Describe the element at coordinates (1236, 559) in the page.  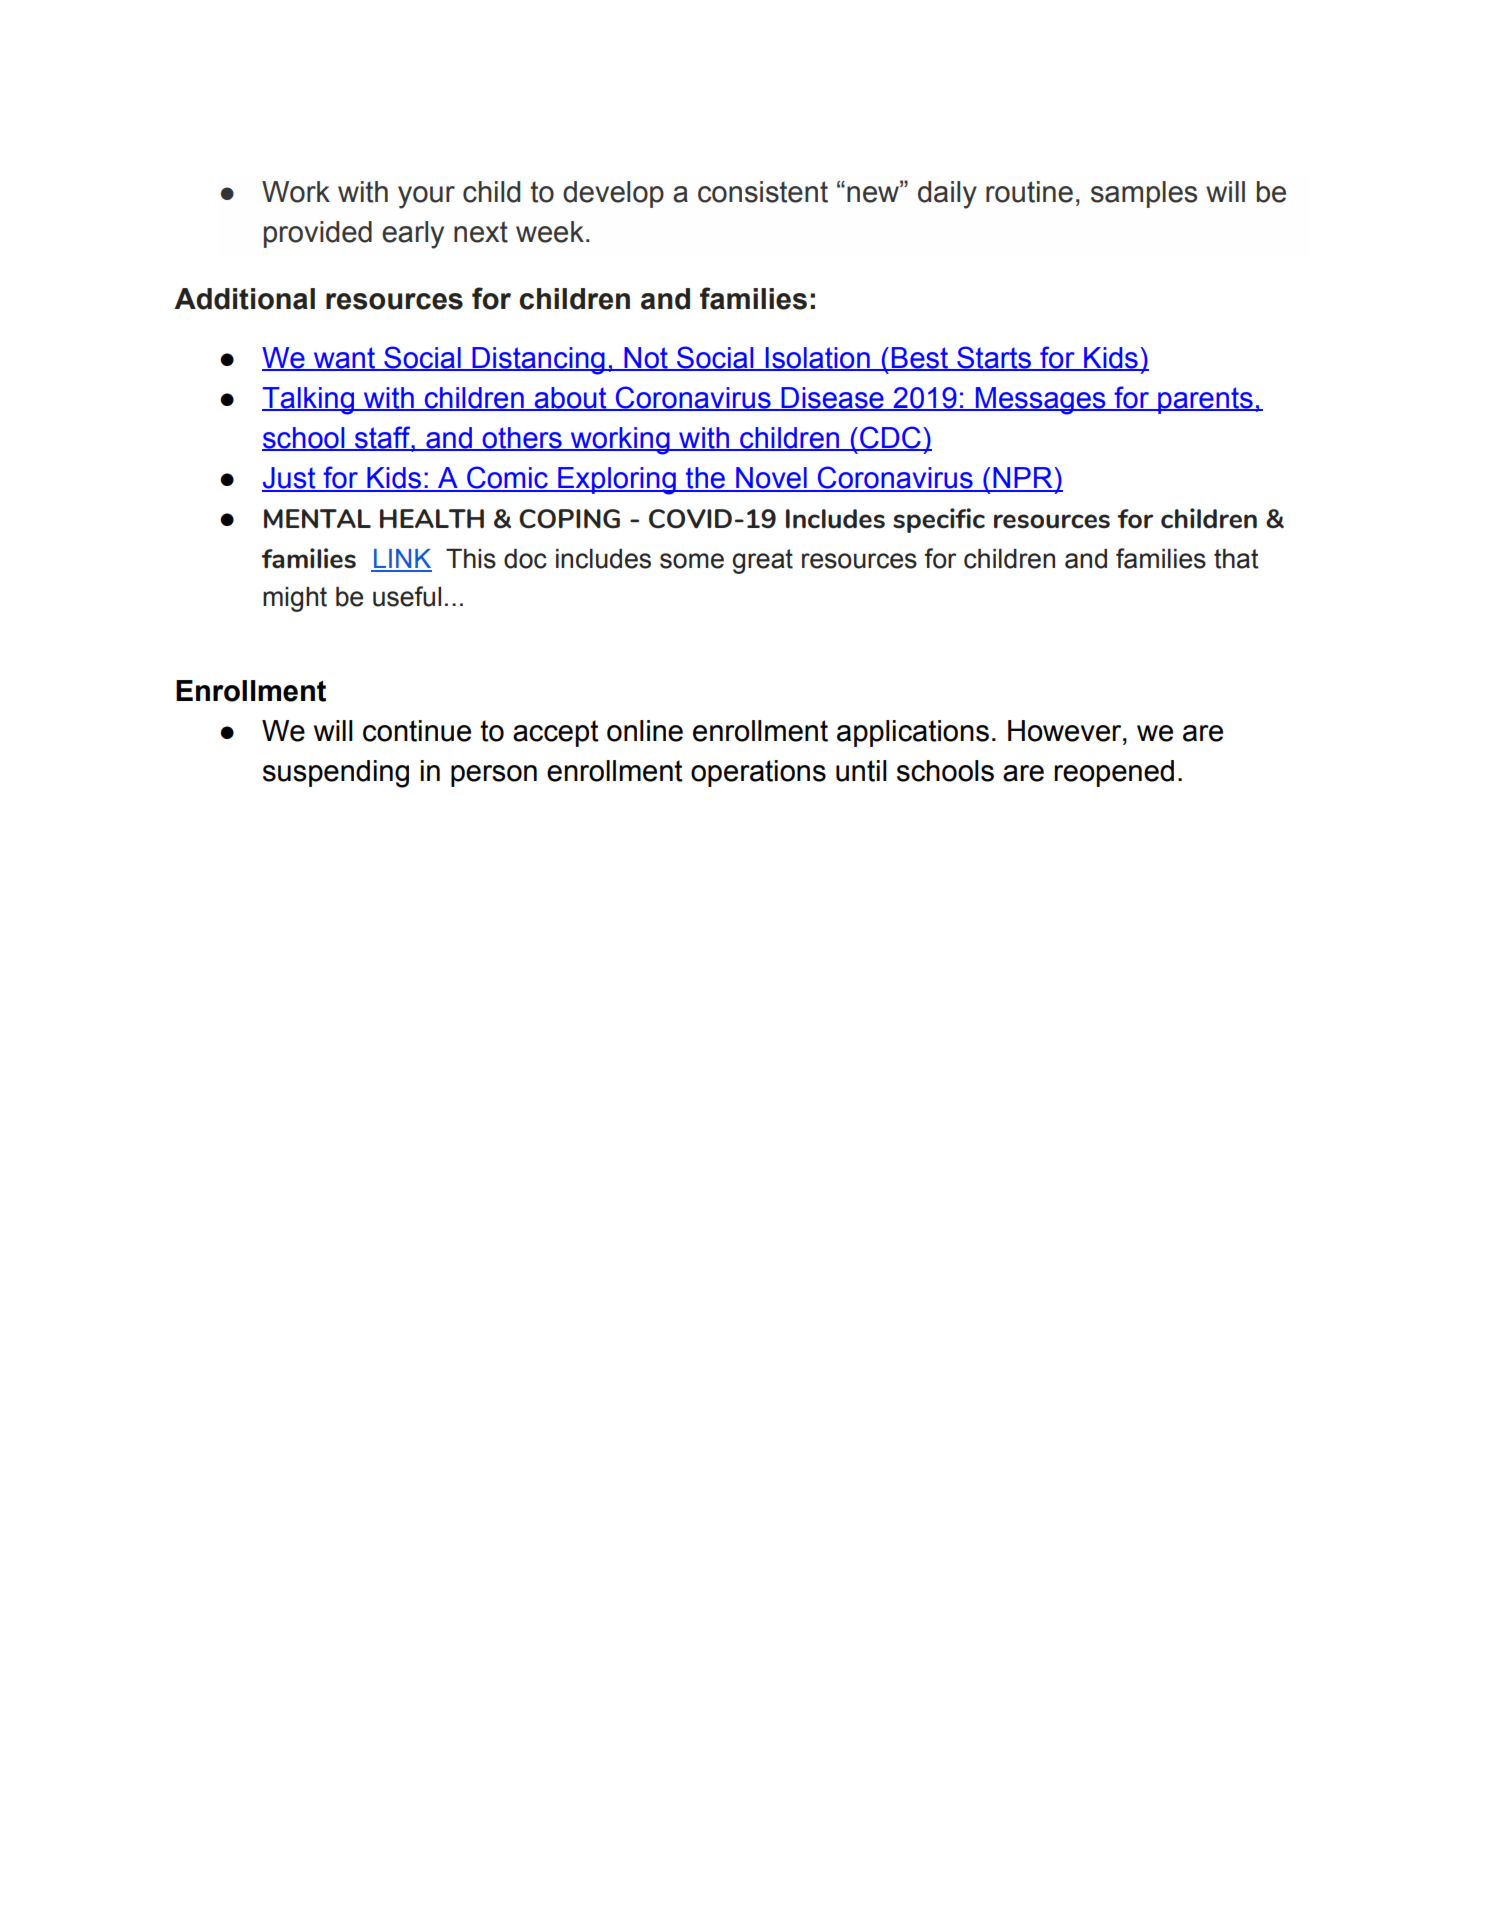
I see `that` at that location.
